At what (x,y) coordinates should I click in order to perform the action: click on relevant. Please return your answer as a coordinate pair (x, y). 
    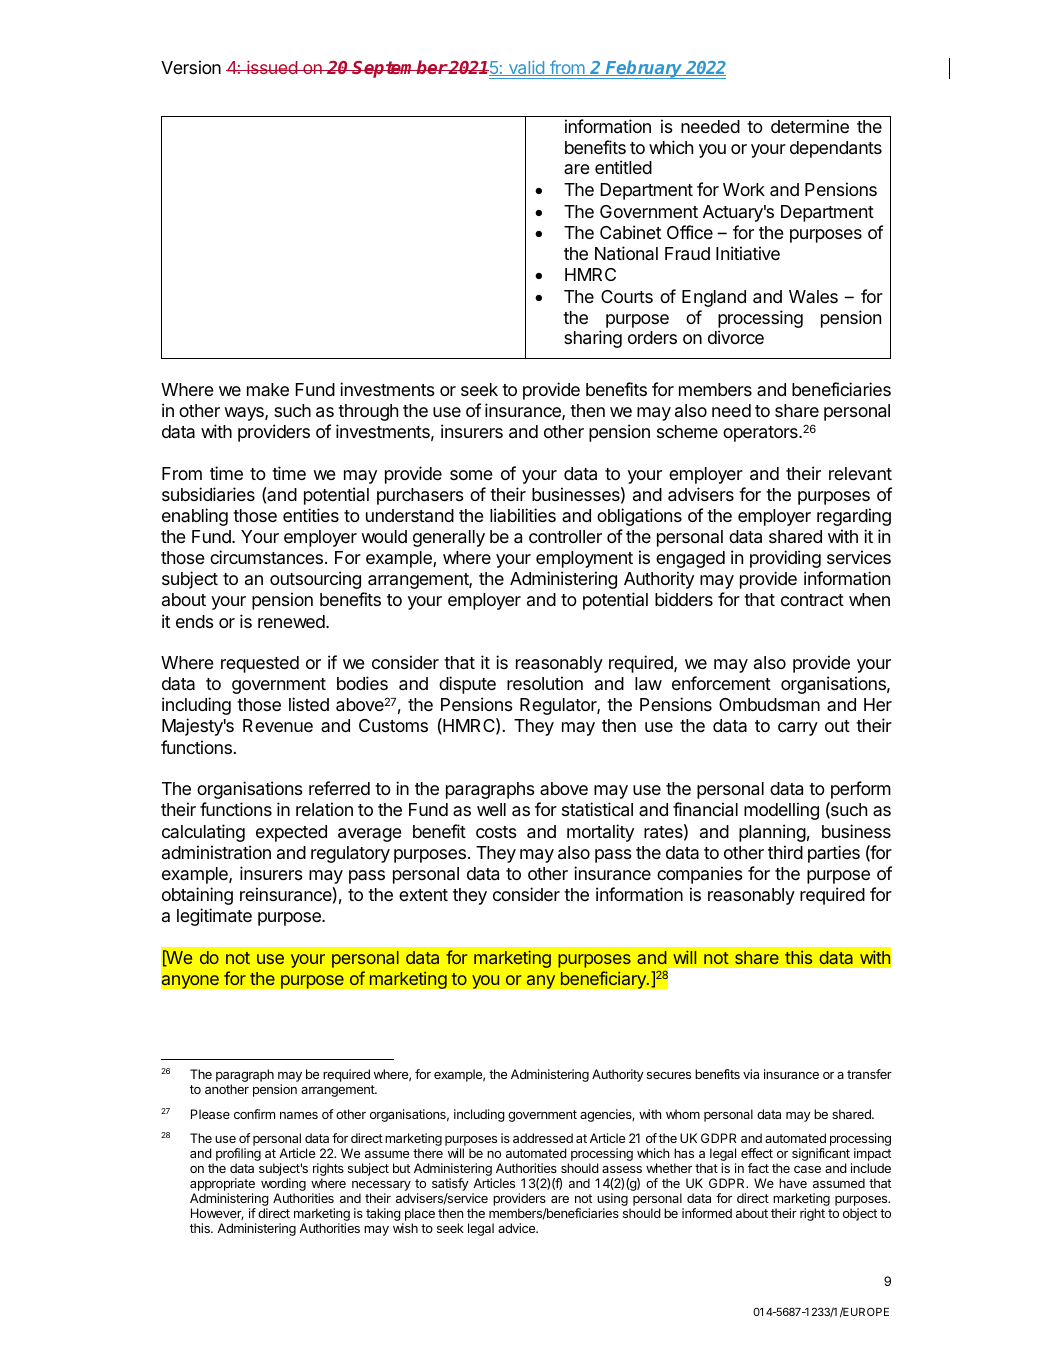
    Looking at the image, I should click on (860, 474).
